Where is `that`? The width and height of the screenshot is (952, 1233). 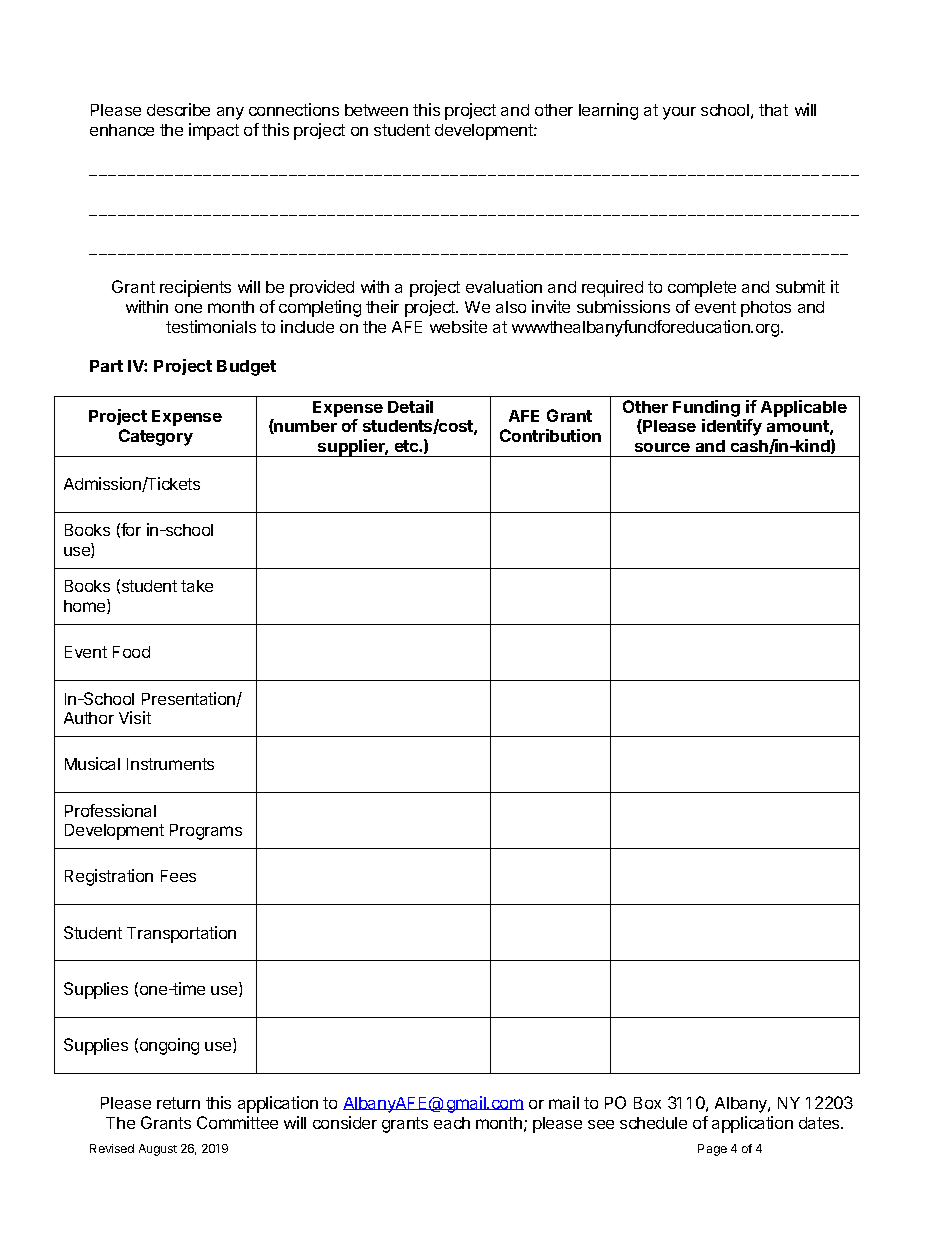 that is located at coordinates (773, 110).
